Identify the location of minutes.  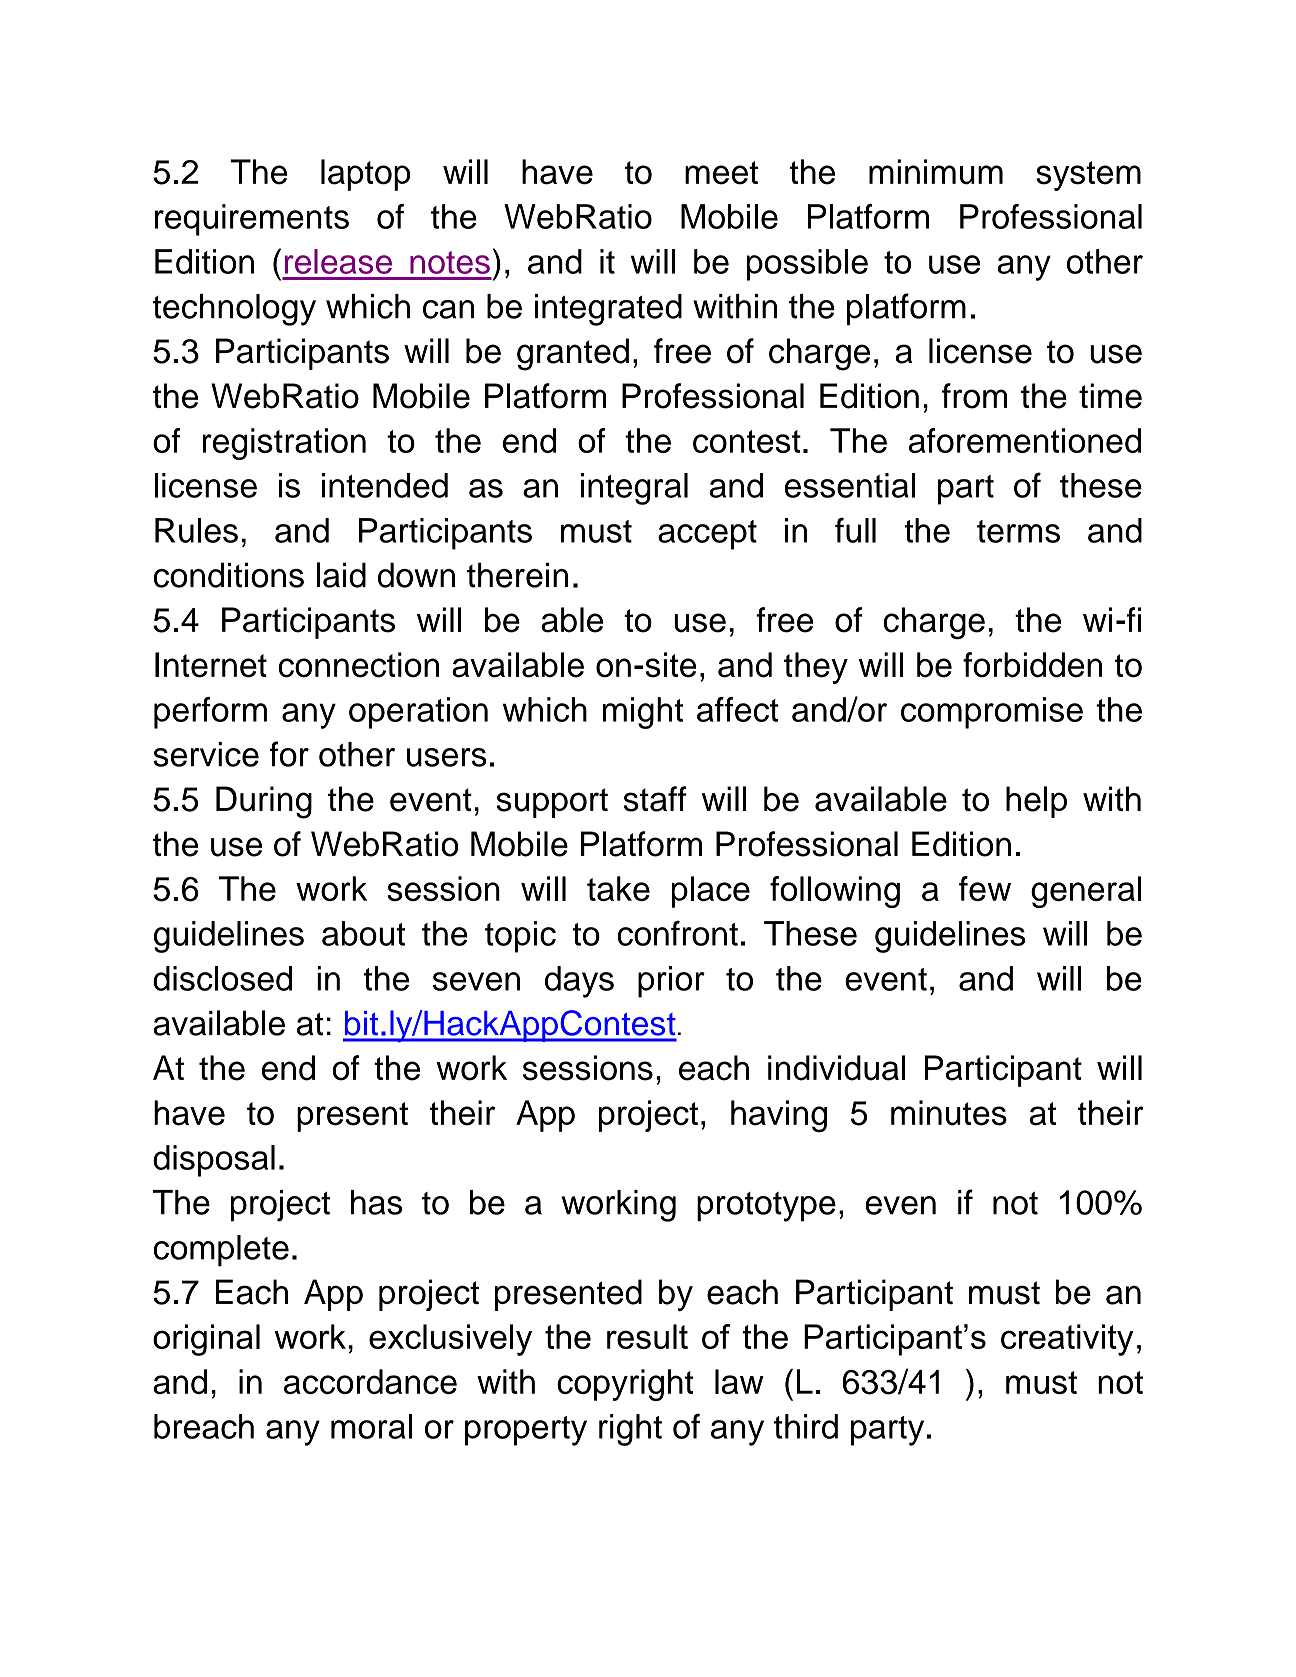
(949, 1113).
